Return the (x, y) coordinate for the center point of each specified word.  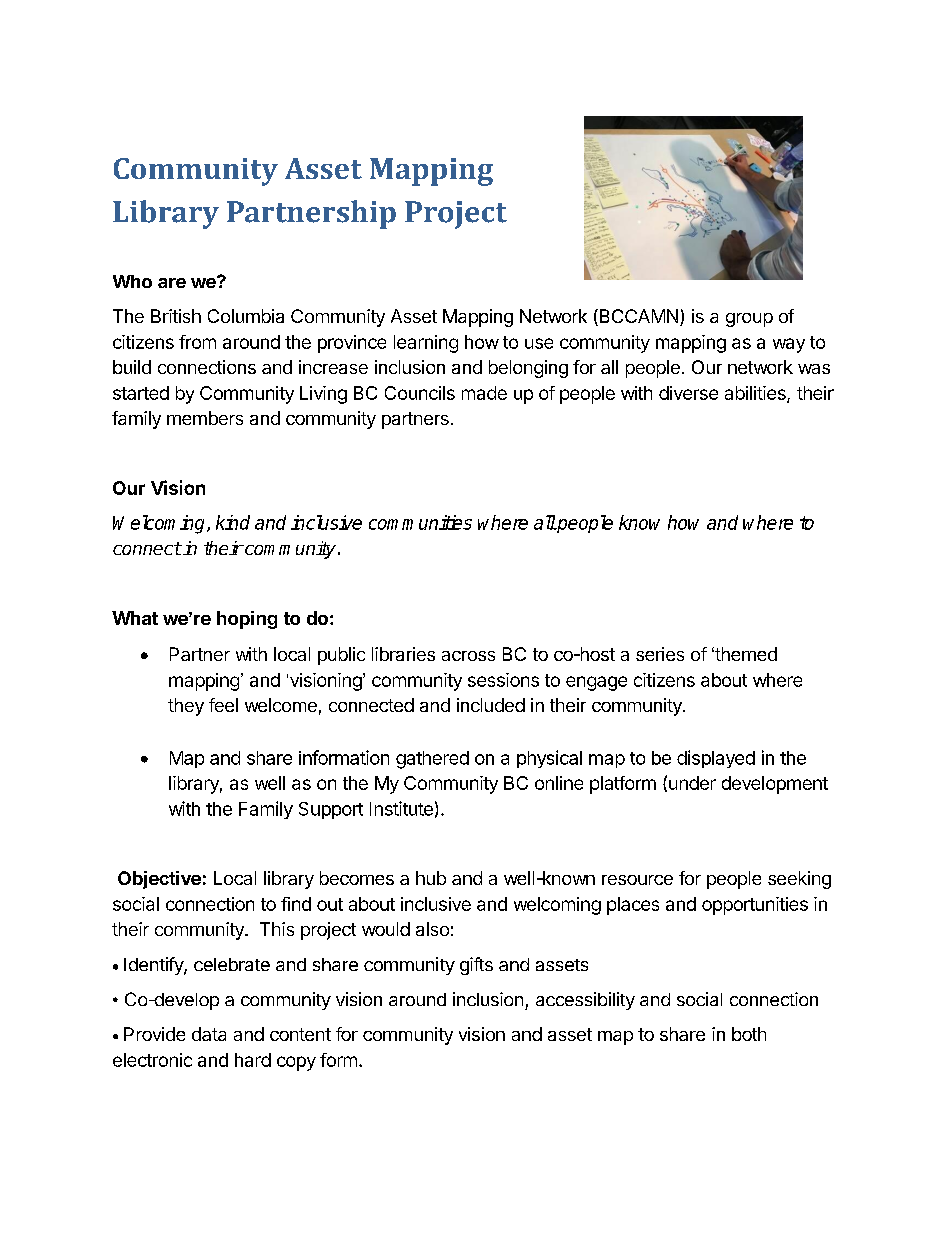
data (209, 1034)
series (660, 654)
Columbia (246, 316)
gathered (432, 760)
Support (331, 810)
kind (233, 522)
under (692, 783)
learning (426, 344)
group (749, 320)
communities (420, 522)
